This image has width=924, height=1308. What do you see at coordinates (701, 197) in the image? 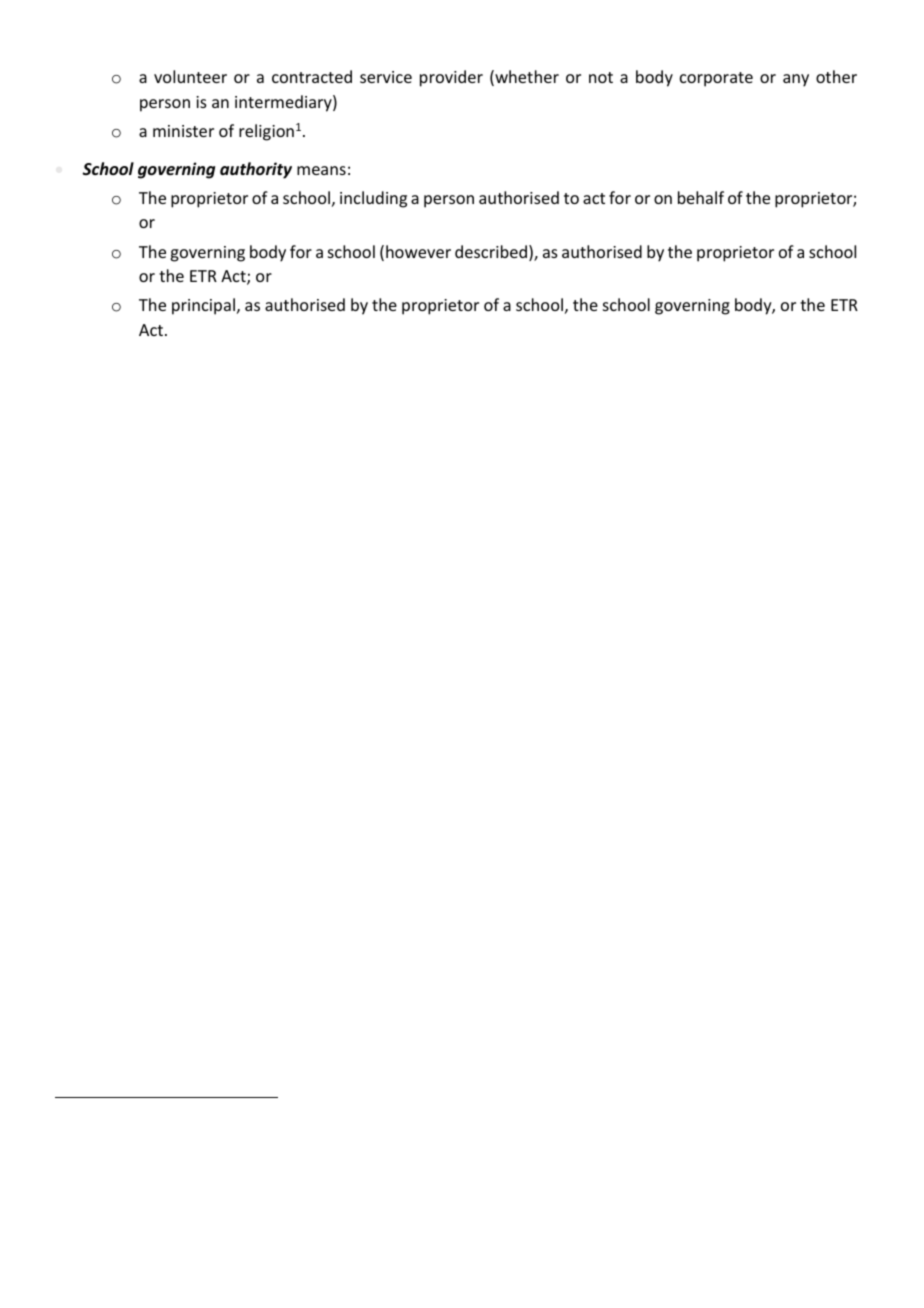
I see `behalf` at bounding box center [701, 197].
